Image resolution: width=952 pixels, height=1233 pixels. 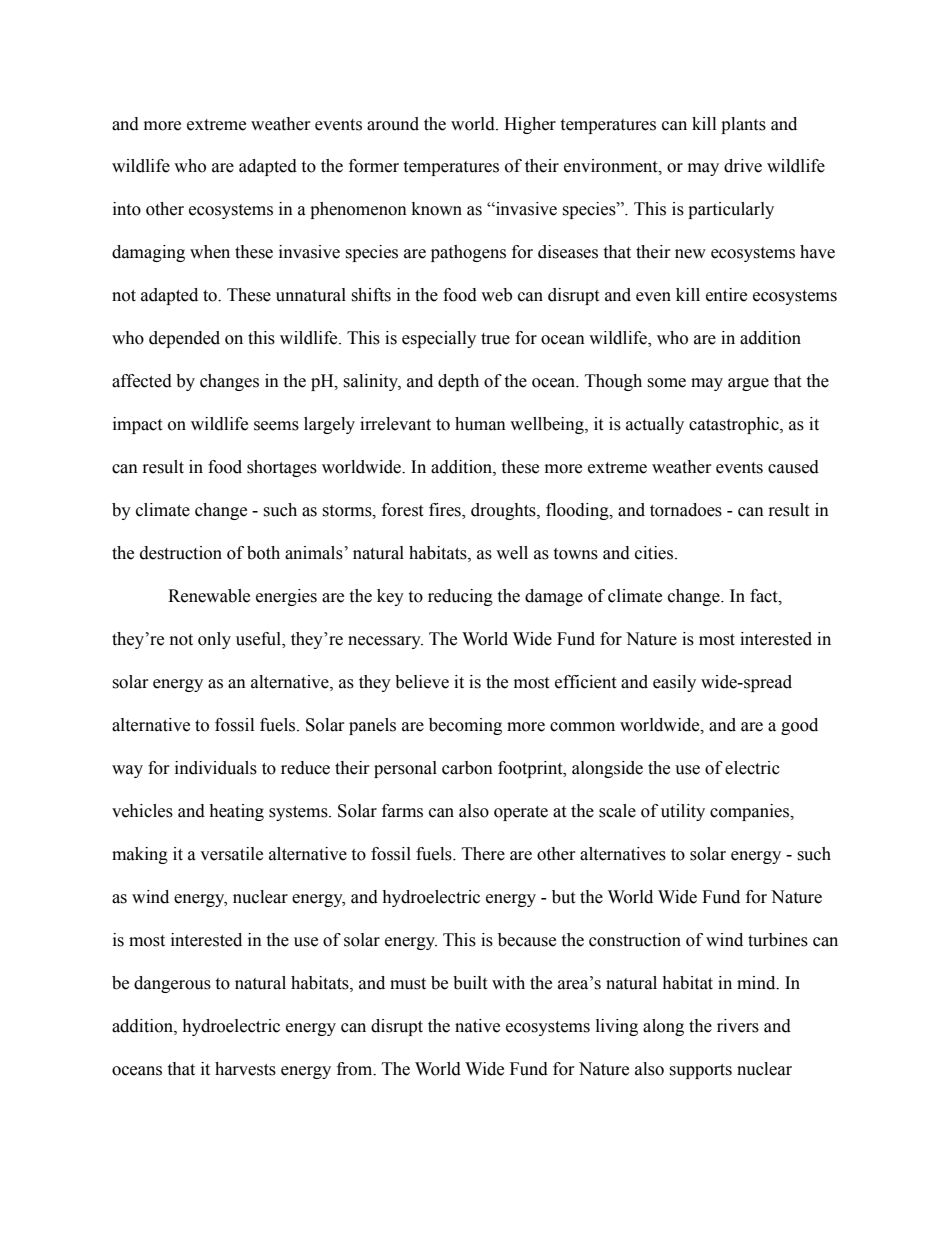 I want to click on into, so click(x=127, y=209).
